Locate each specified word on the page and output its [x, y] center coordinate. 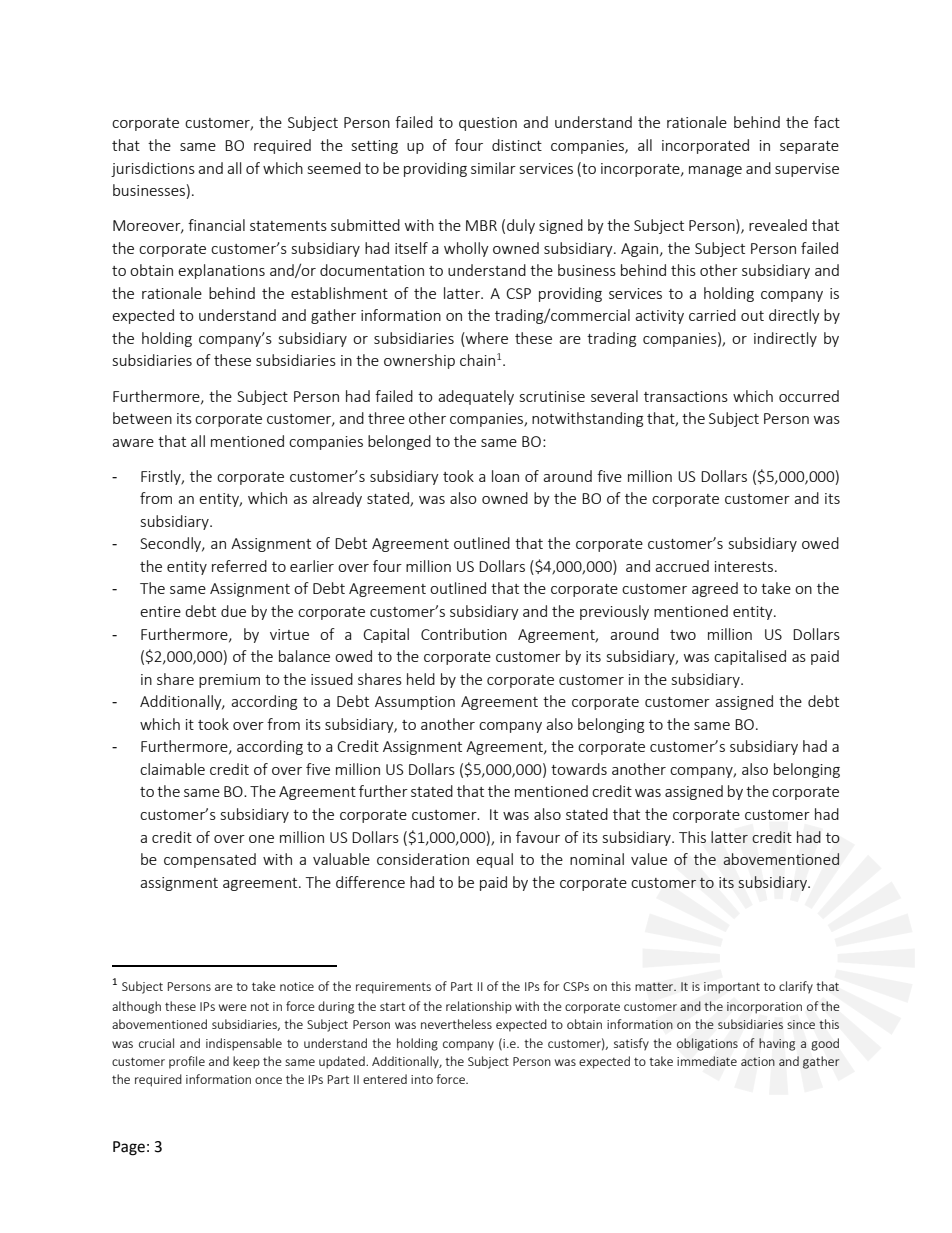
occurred [809, 396]
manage [715, 171]
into [422, 1079]
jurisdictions [153, 169]
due [233, 611]
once [268, 1080]
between [142, 418]
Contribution [464, 634]
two [683, 635]
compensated [210, 860]
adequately [476, 397]
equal [494, 860]
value [649, 859]
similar [493, 168]
